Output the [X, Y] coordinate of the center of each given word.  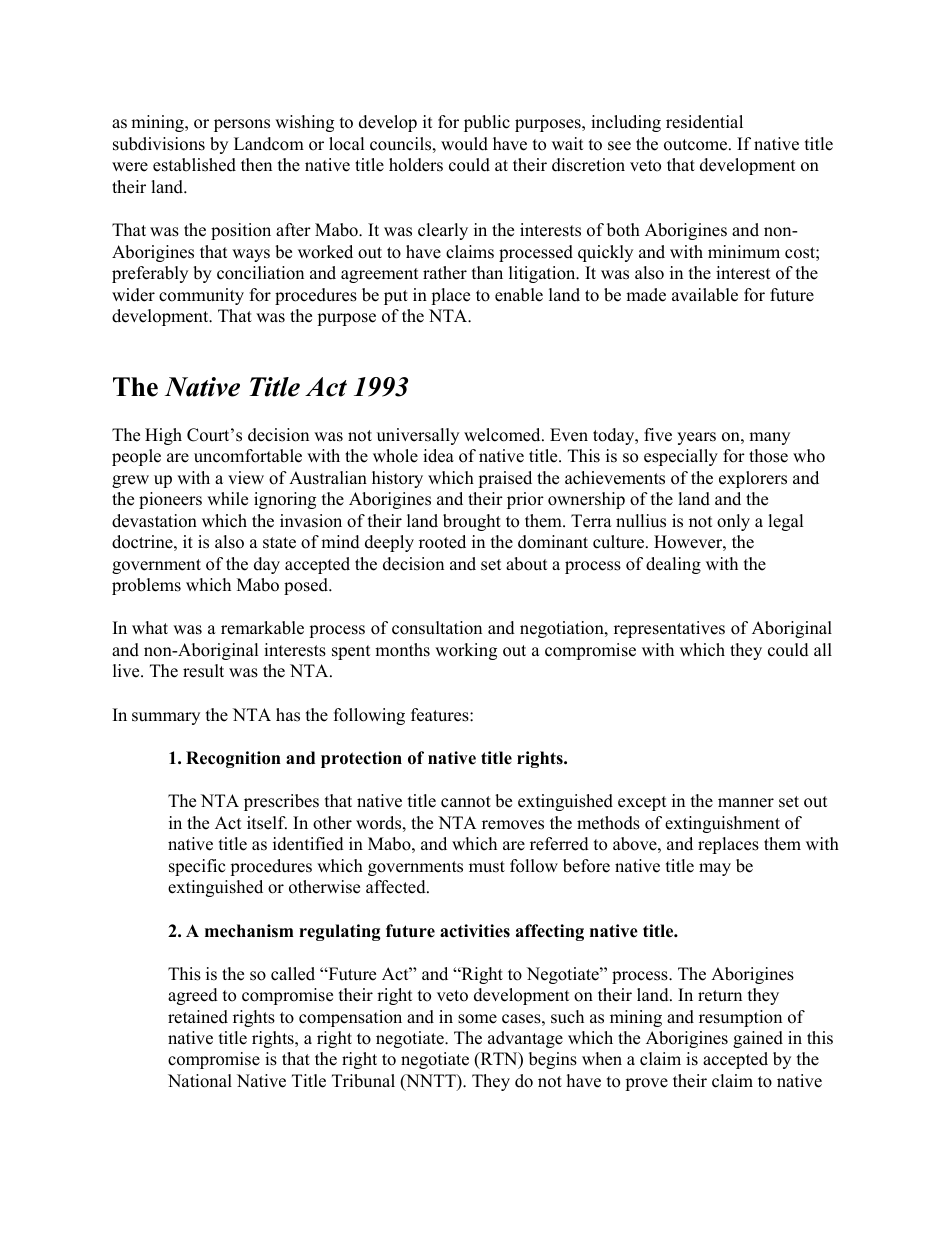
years [696, 438]
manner [746, 803]
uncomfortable [248, 456]
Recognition [233, 759]
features [441, 715]
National [200, 1081]
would [464, 144]
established [194, 165]
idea [438, 456]
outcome [697, 145]
